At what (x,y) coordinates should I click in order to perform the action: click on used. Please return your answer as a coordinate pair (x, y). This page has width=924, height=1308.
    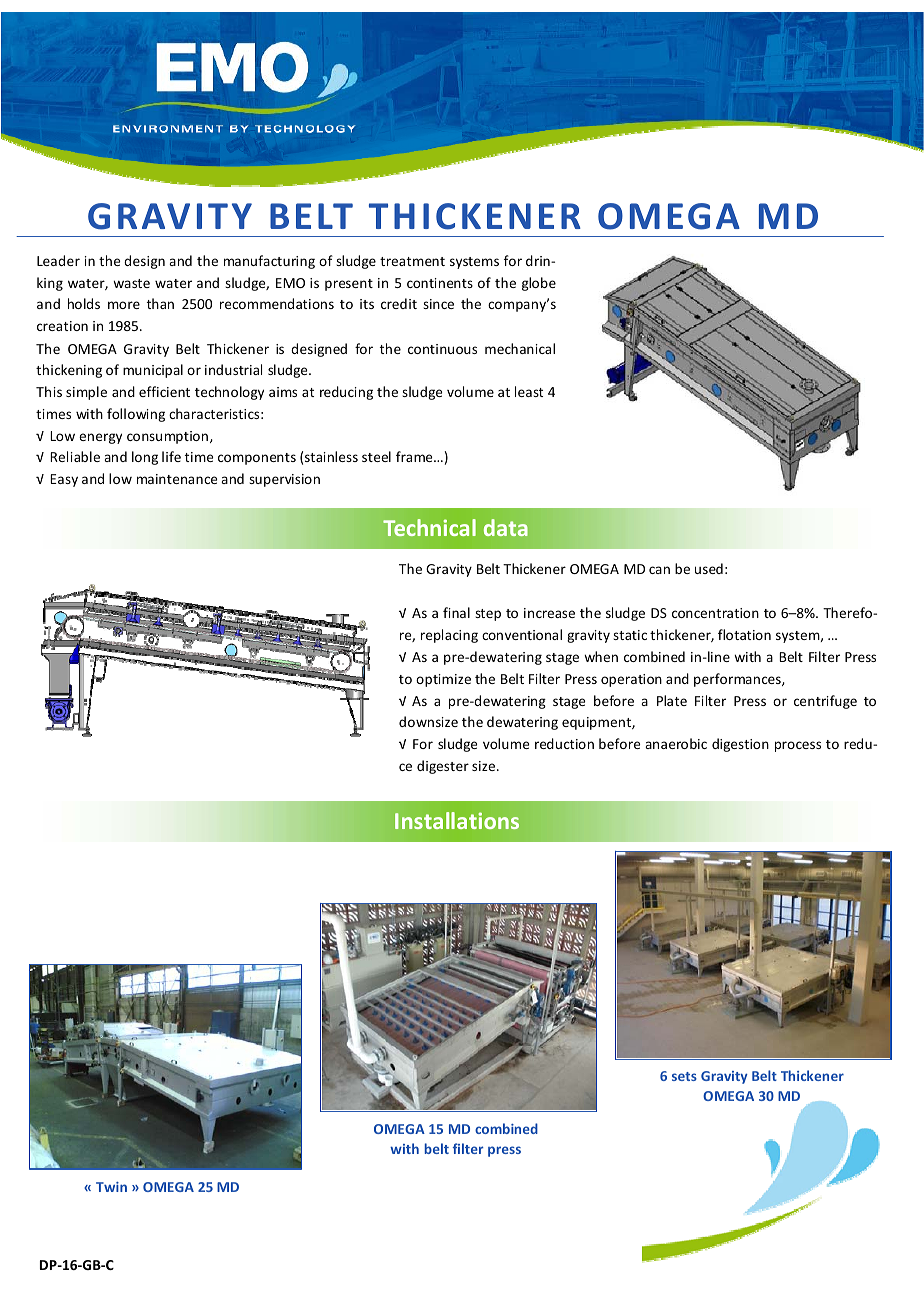
    Looking at the image, I should click on (709, 568).
